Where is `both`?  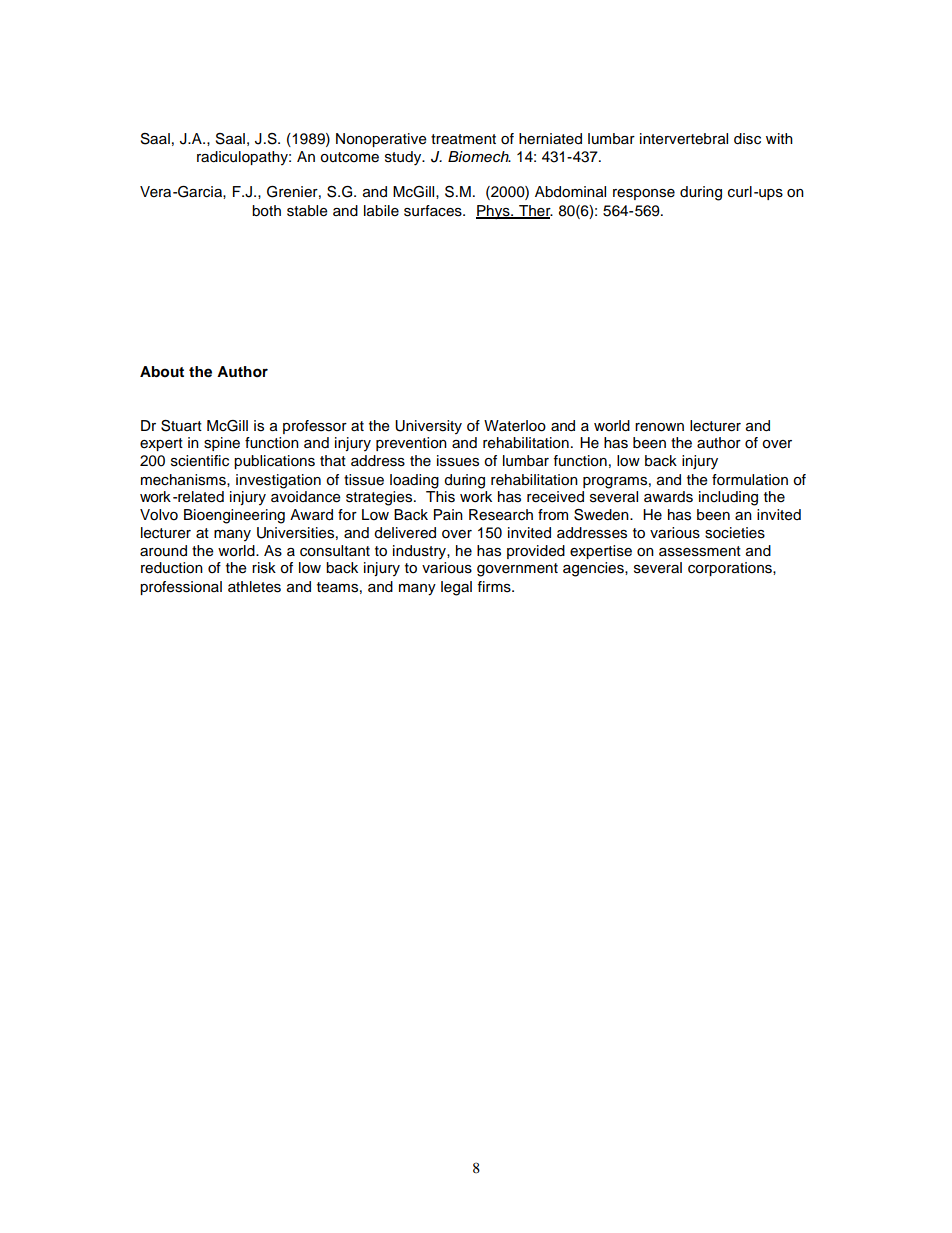
both is located at coordinates (266, 211).
